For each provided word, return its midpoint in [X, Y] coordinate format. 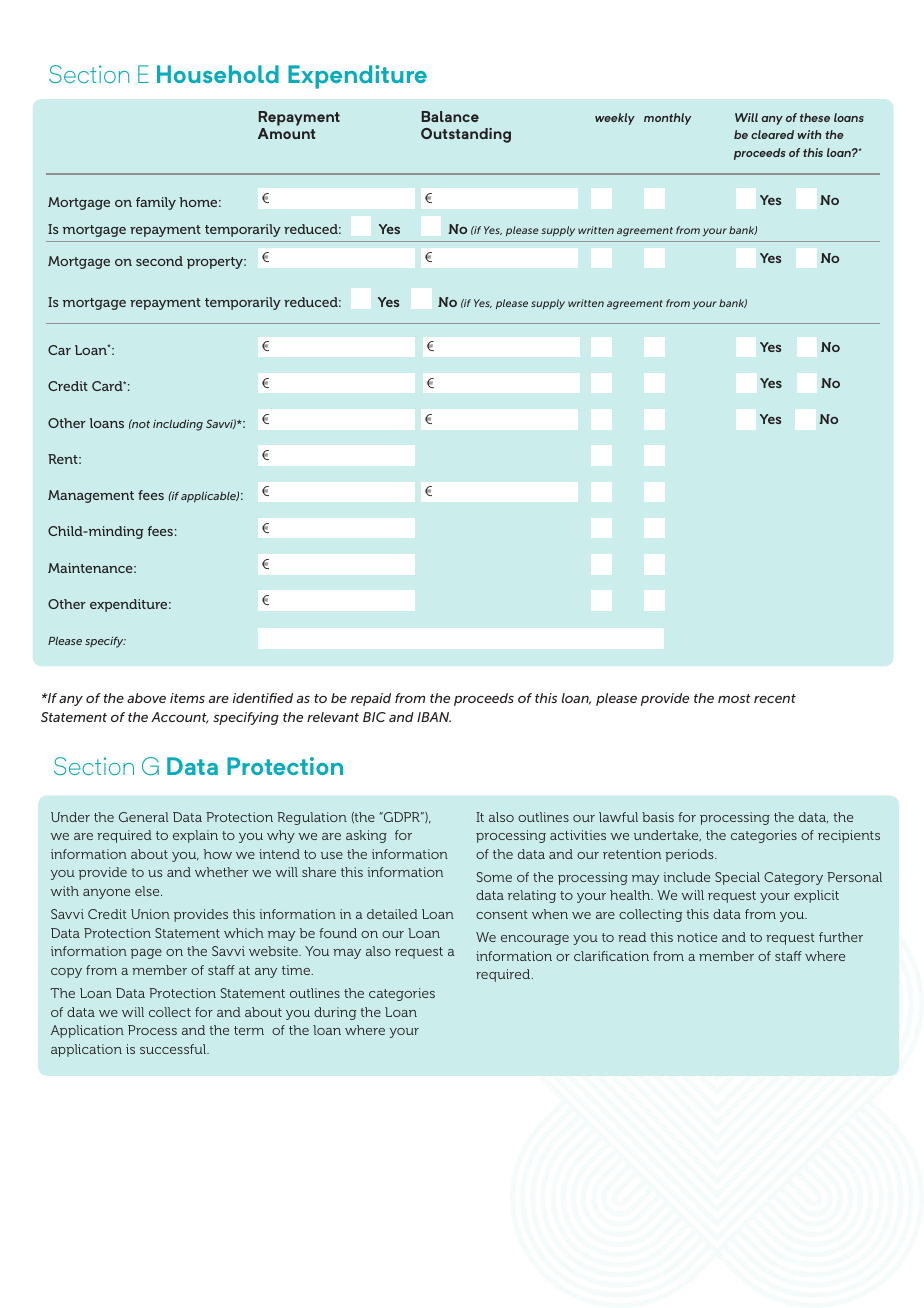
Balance [450, 116]
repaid [371, 699]
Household [218, 74]
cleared [772, 134]
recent [775, 698]
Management [91, 496]
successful [174, 1049]
